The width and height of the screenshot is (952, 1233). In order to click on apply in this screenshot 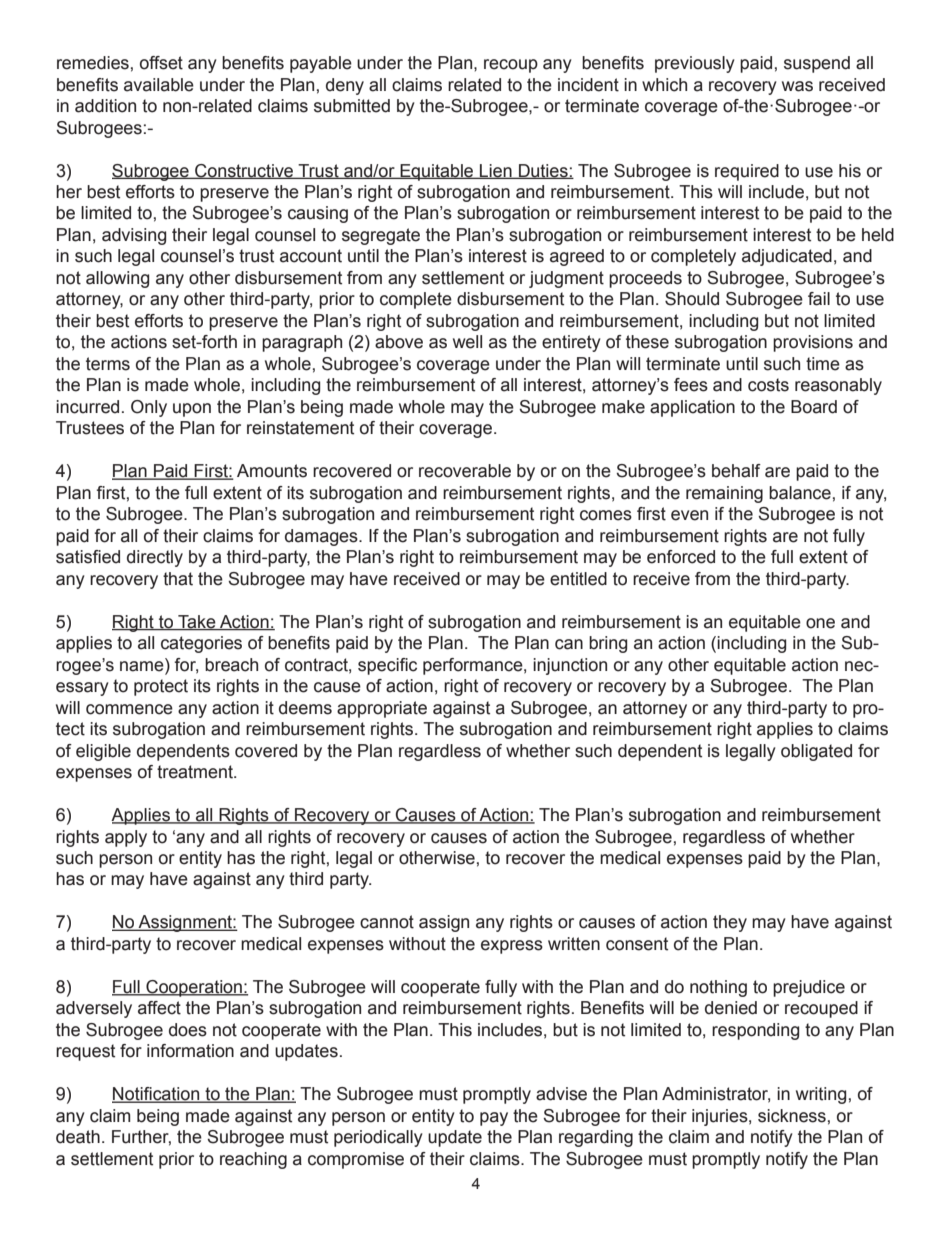, I will do `click(126, 838)`.
